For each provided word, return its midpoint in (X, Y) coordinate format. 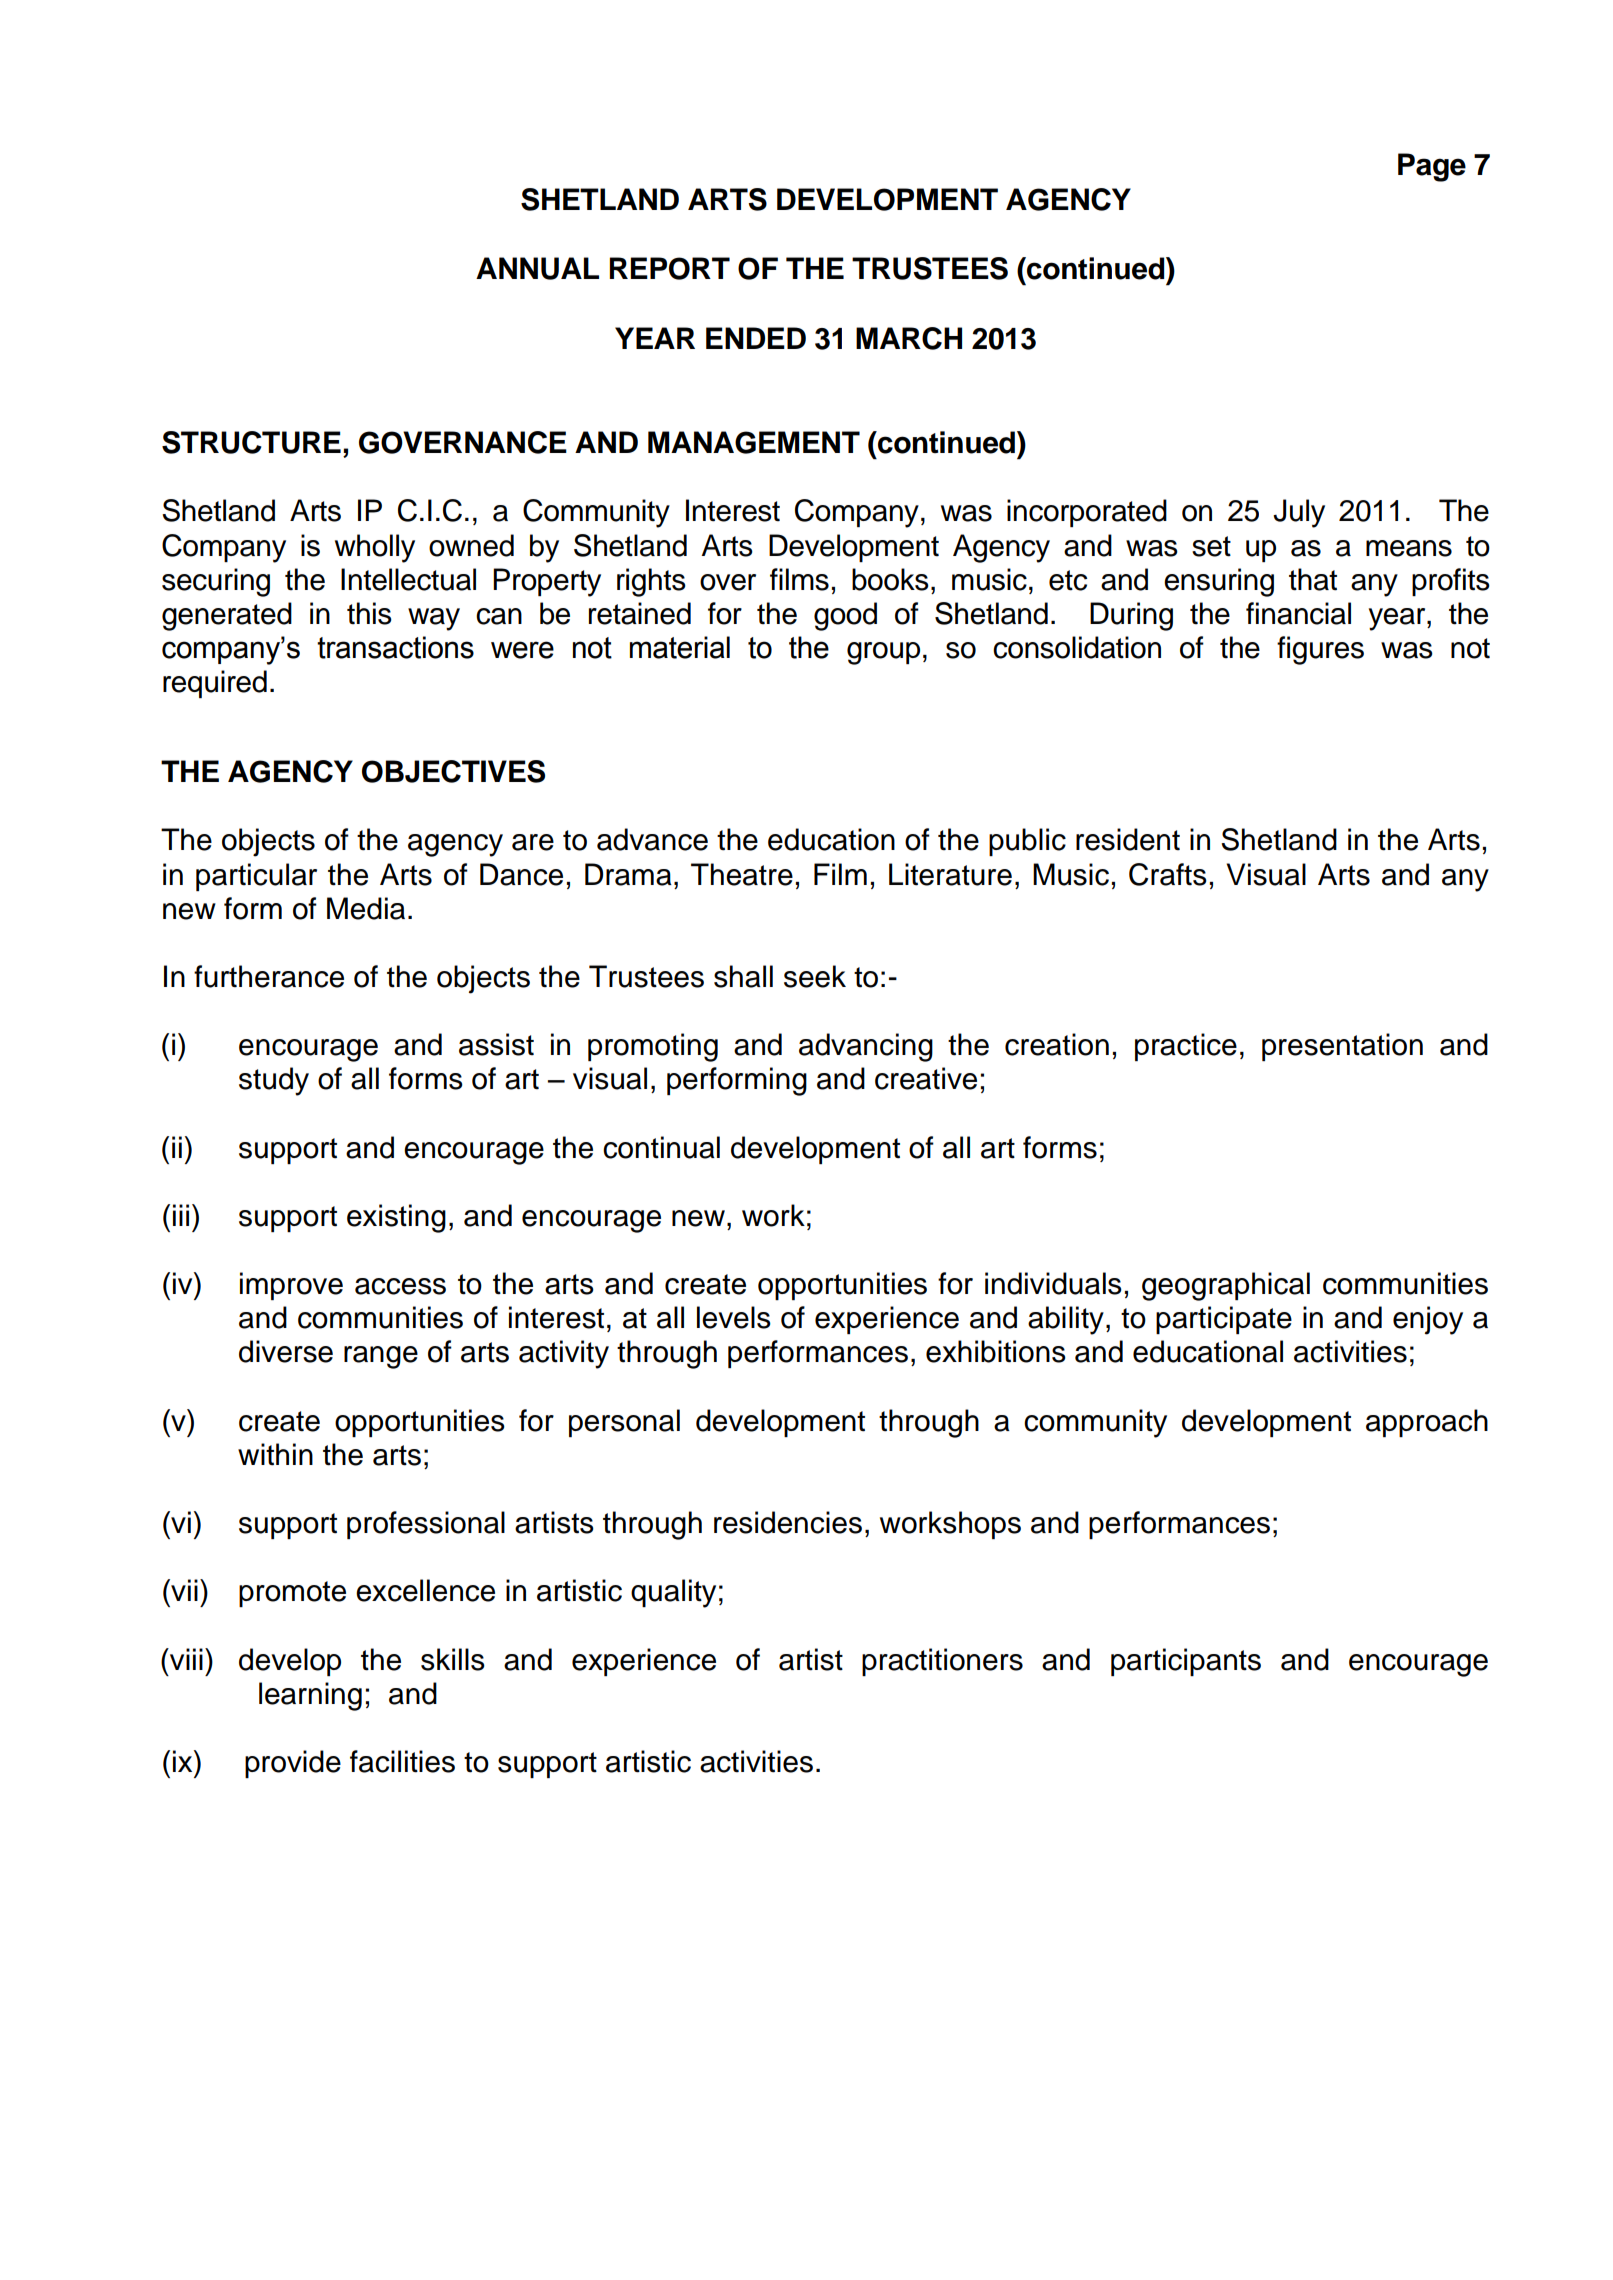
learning (310, 1696)
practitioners (942, 1662)
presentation (1342, 1047)
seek (815, 976)
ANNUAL (537, 268)
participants (1186, 1662)
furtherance (269, 976)
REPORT (670, 268)
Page (1432, 167)
